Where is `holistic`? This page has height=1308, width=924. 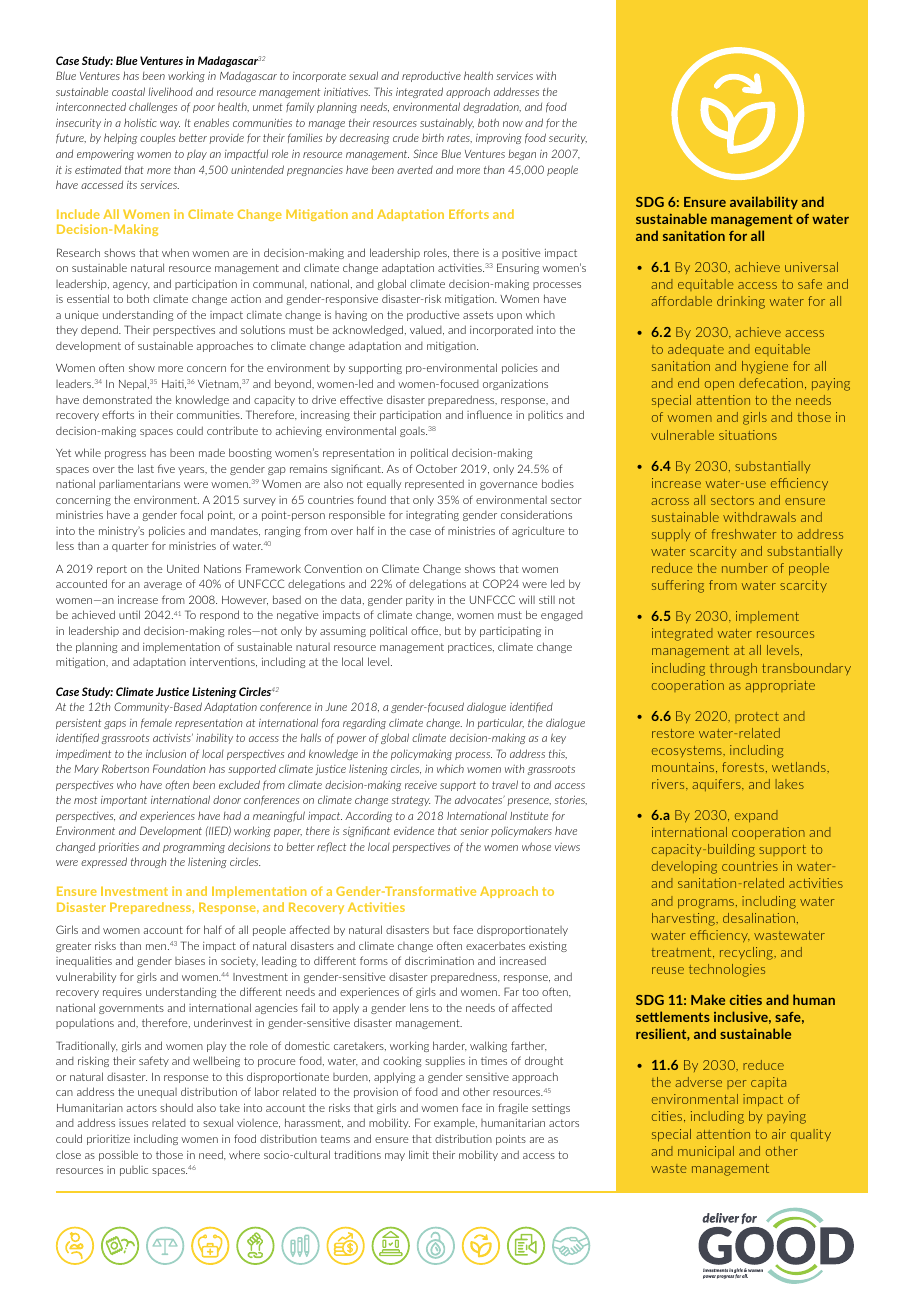 holistic is located at coordinates (140, 122).
